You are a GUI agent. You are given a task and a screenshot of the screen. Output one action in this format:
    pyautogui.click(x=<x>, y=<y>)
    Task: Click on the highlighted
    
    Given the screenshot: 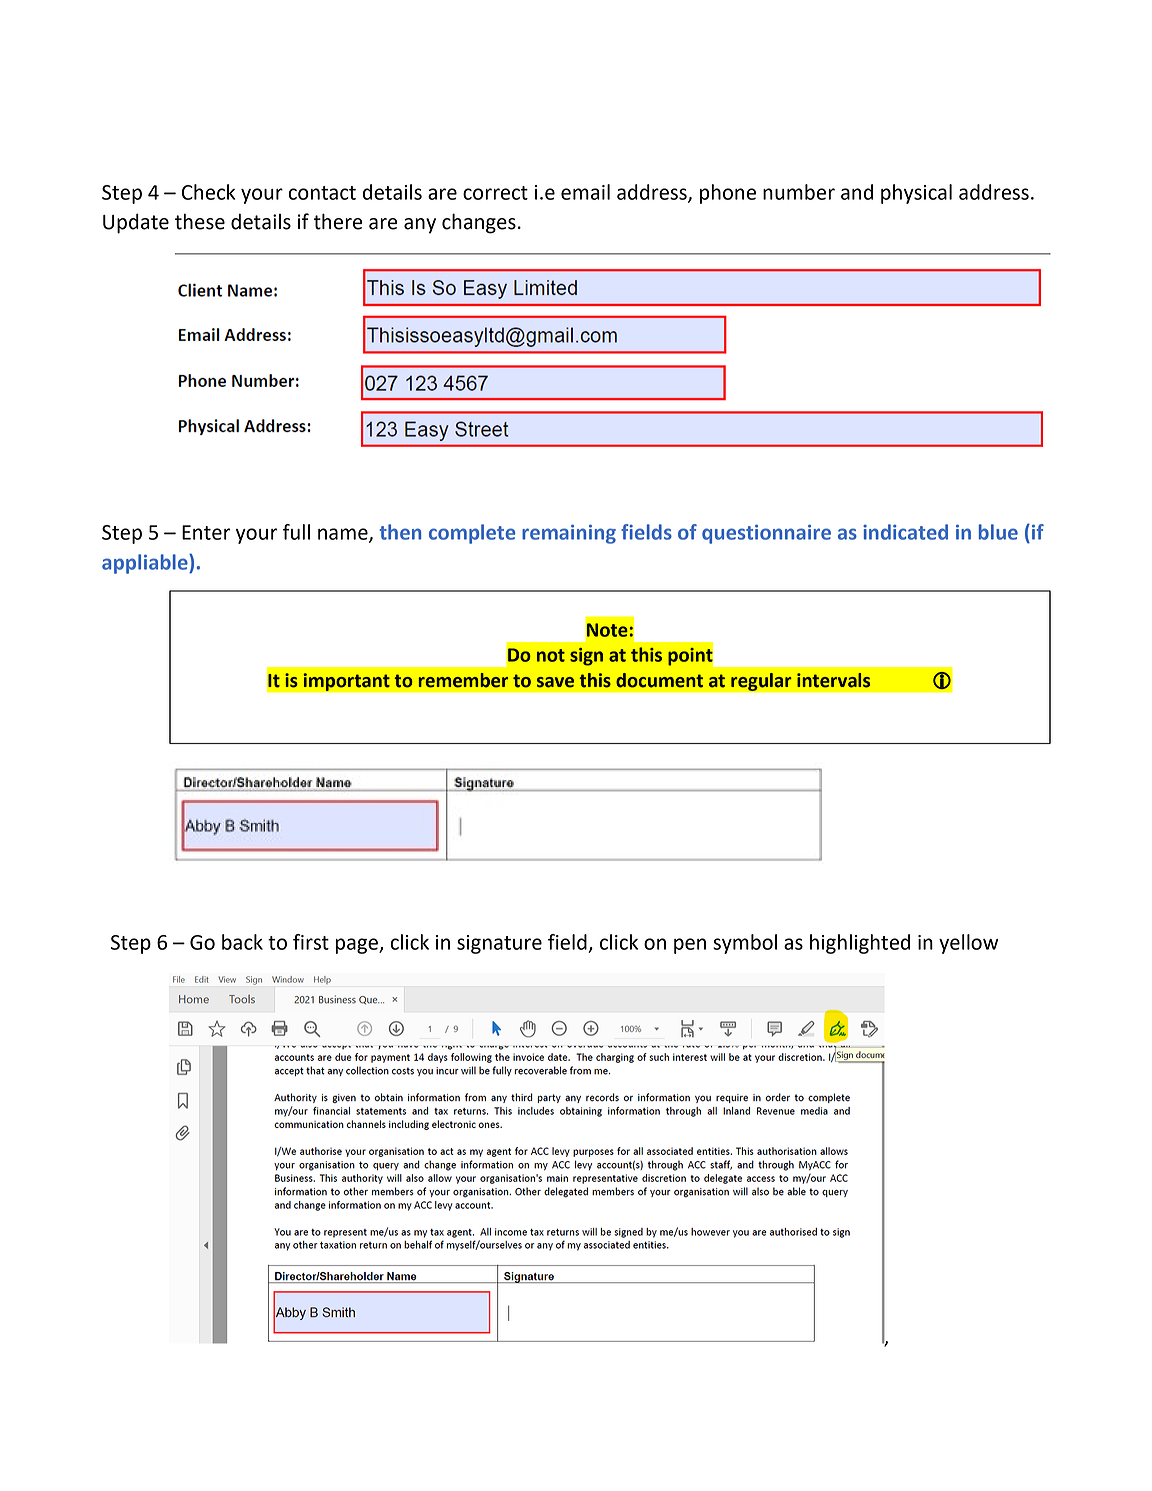 What is the action you would take?
    pyautogui.click(x=860, y=944)
